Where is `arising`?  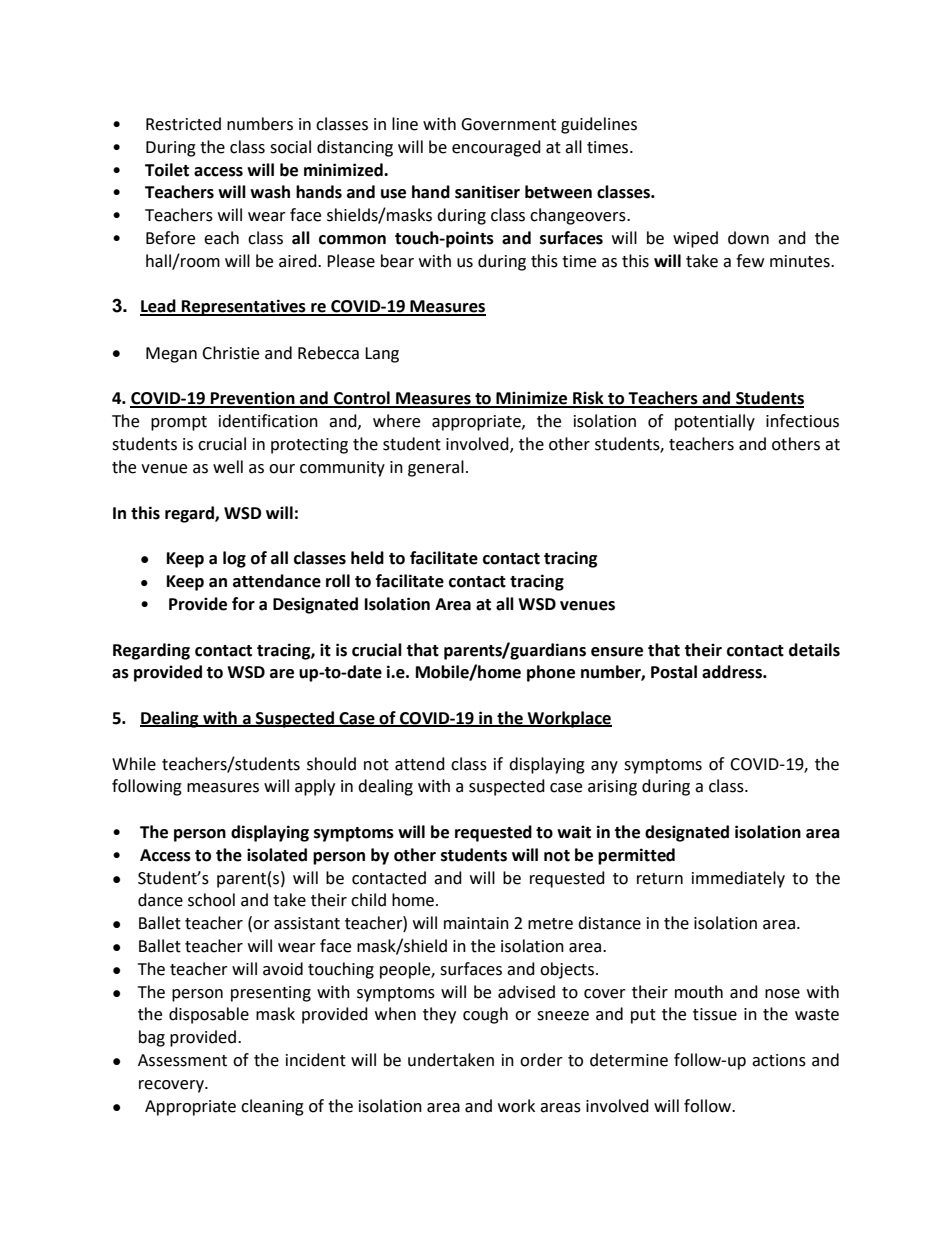
arising is located at coordinates (612, 788).
